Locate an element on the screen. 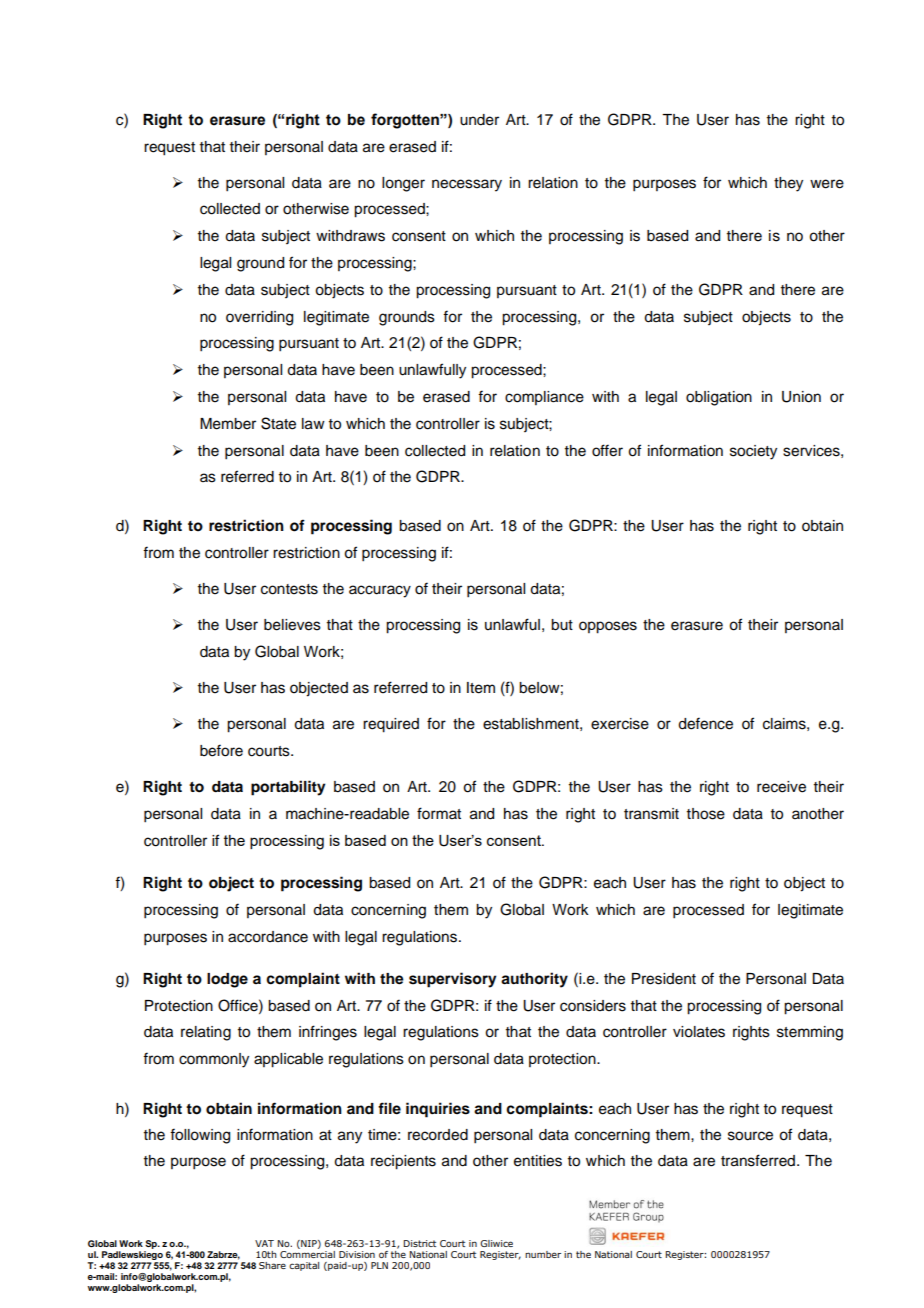  transferred is located at coordinates (758, 1160).
